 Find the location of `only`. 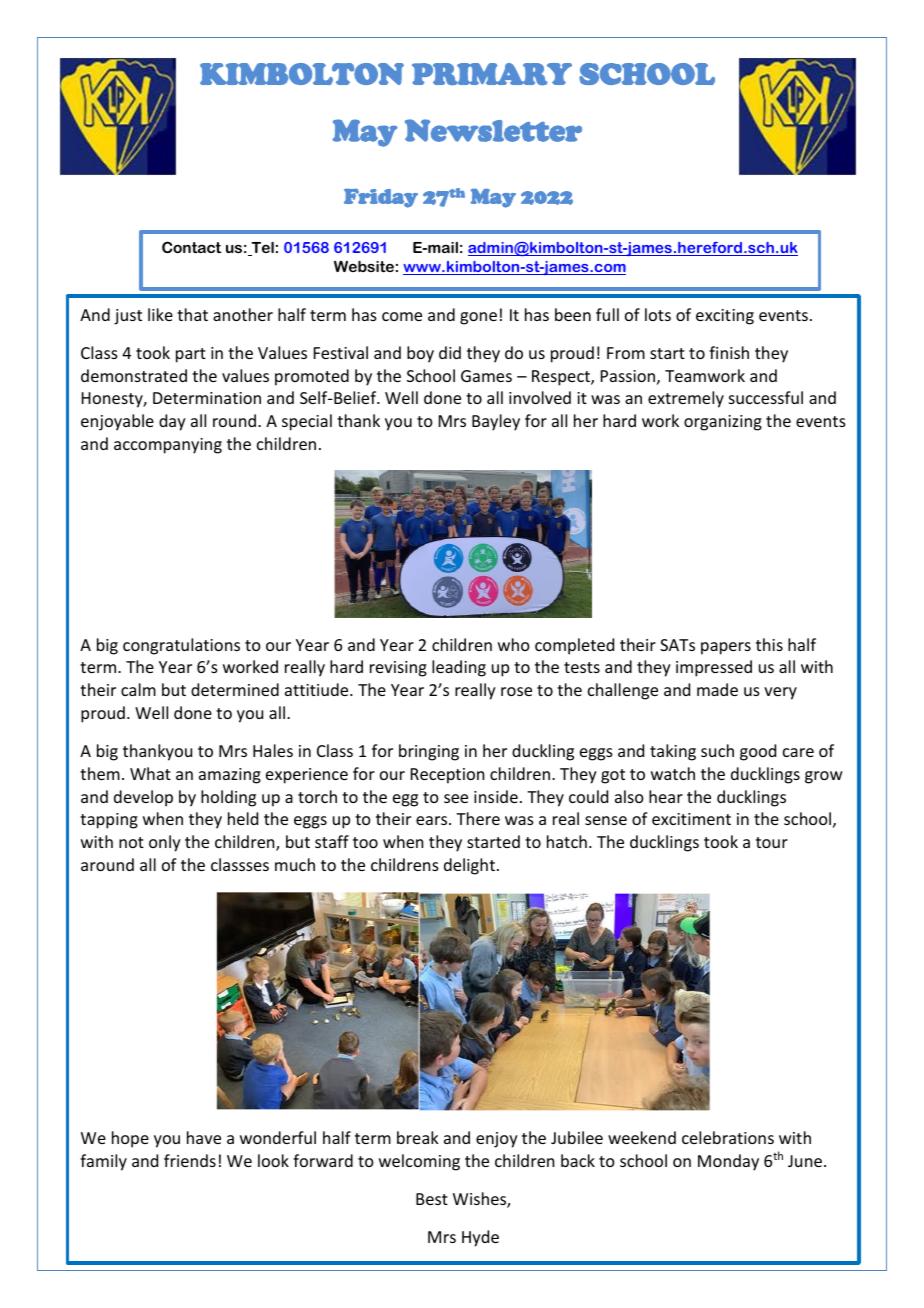

only is located at coordinates (165, 843).
